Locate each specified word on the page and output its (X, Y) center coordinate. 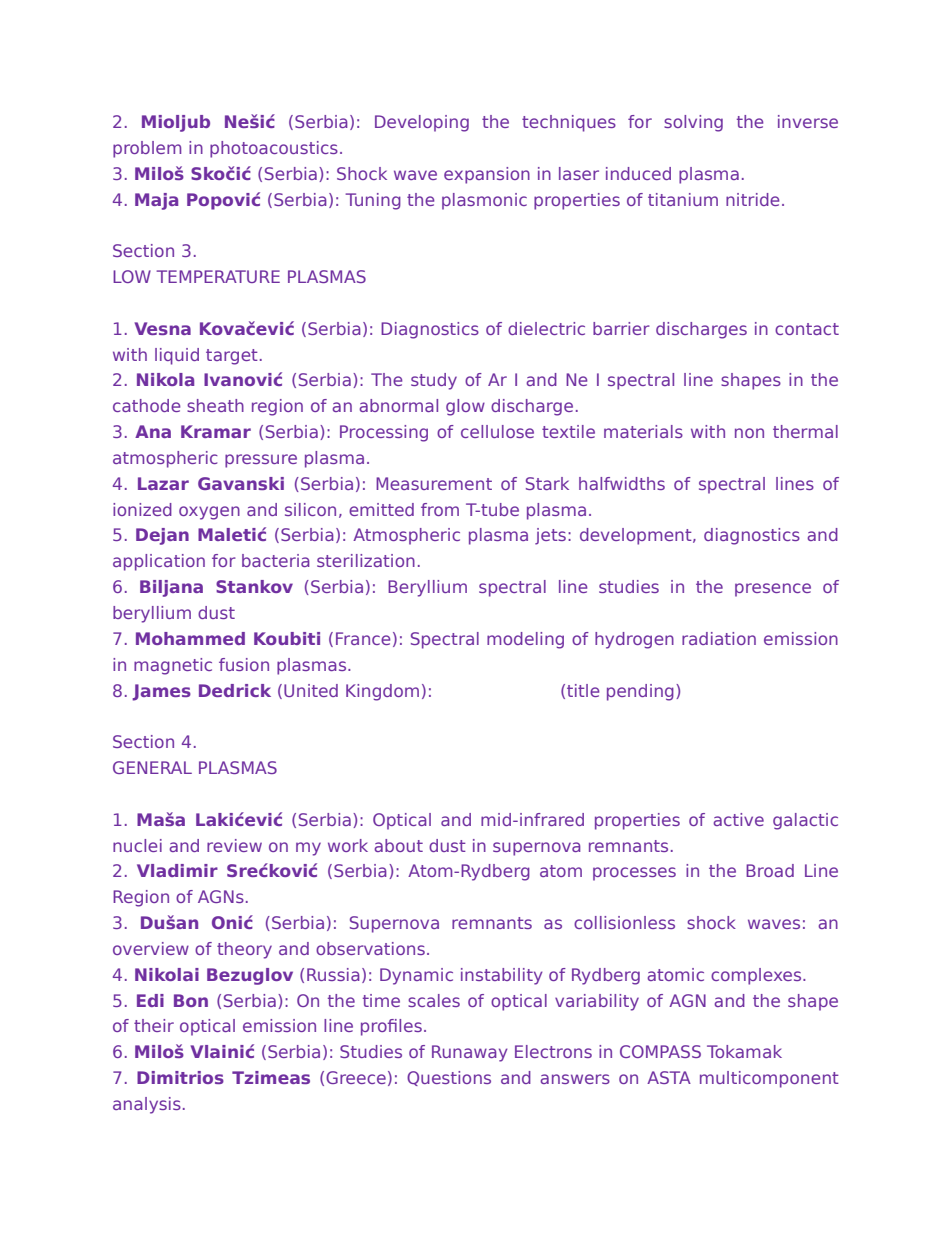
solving (693, 123)
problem (147, 149)
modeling (525, 640)
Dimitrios (180, 1077)
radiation (719, 638)
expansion (487, 175)
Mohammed (190, 638)
